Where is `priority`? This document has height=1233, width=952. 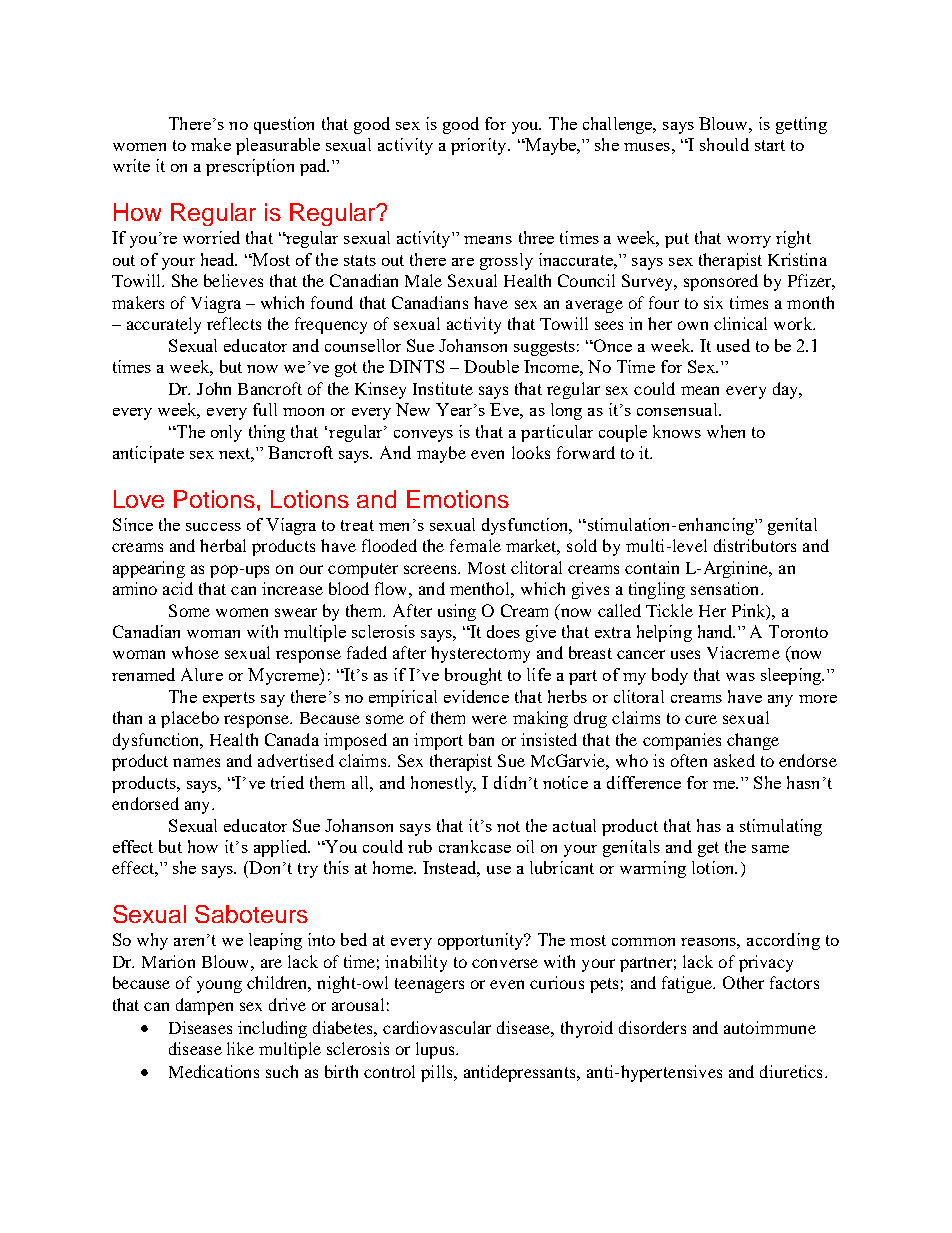 priority is located at coordinates (480, 146).
